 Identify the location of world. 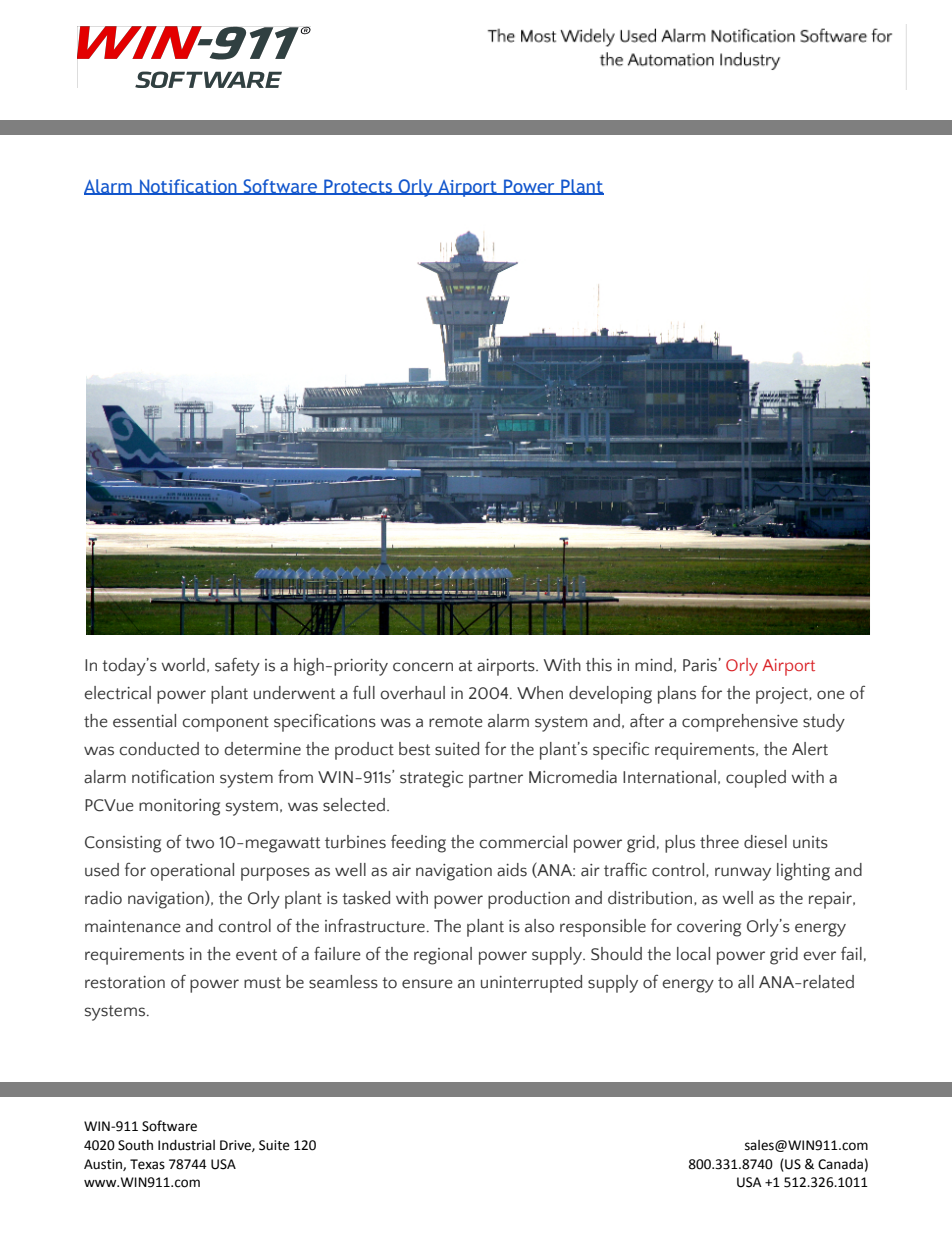
(183, 665).
